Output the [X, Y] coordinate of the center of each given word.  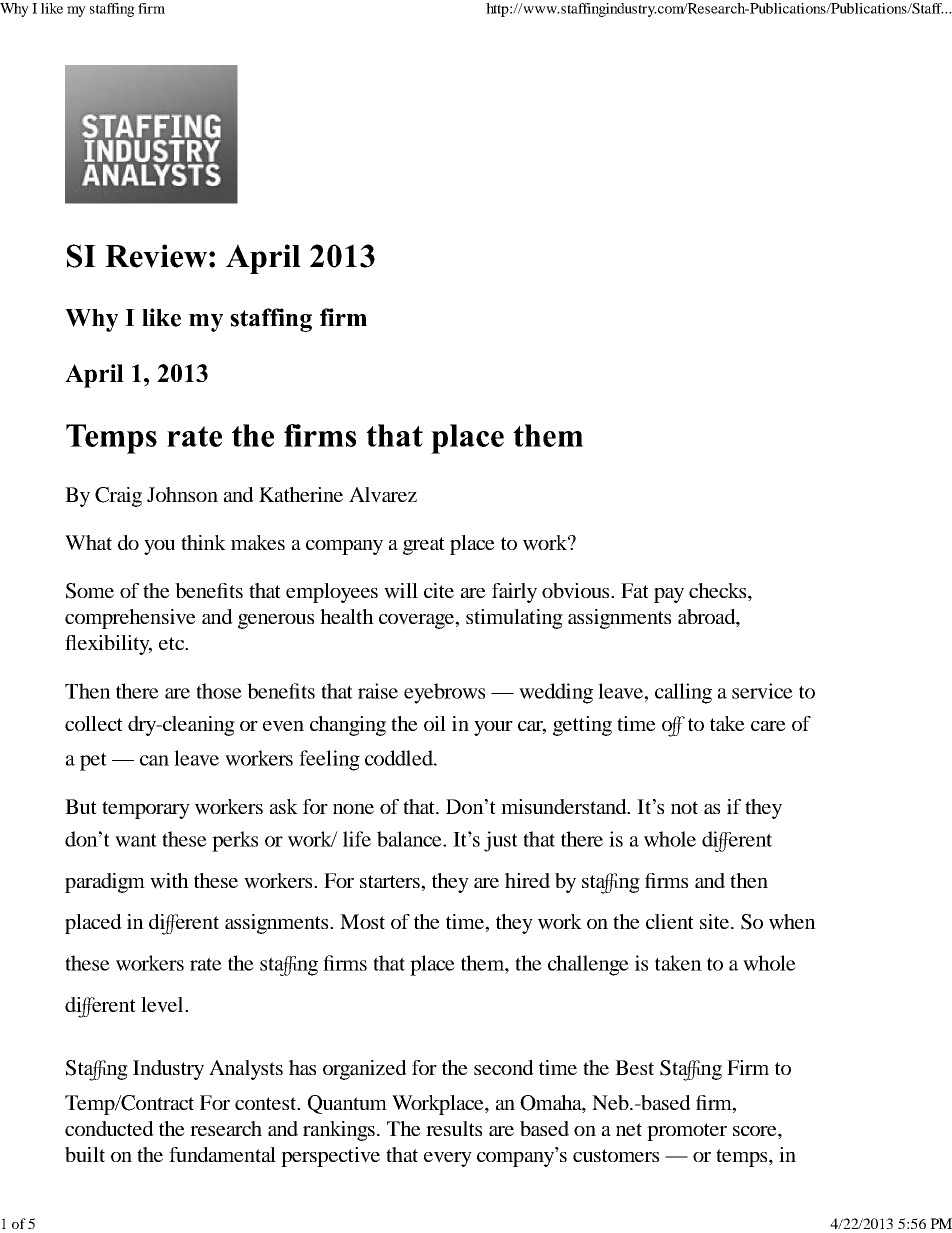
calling [683, 693]
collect [94, 723]
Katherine [301, 494]
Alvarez [383, 495]
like [52, 8]
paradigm [105, 883]
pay [669, 595]
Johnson [182, 494]
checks [719, 592]
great [424, 546]
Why [14, 10]
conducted [109, 1128]
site [716, 921]
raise [378, 691]
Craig [118, 497]
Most [362, 921]
